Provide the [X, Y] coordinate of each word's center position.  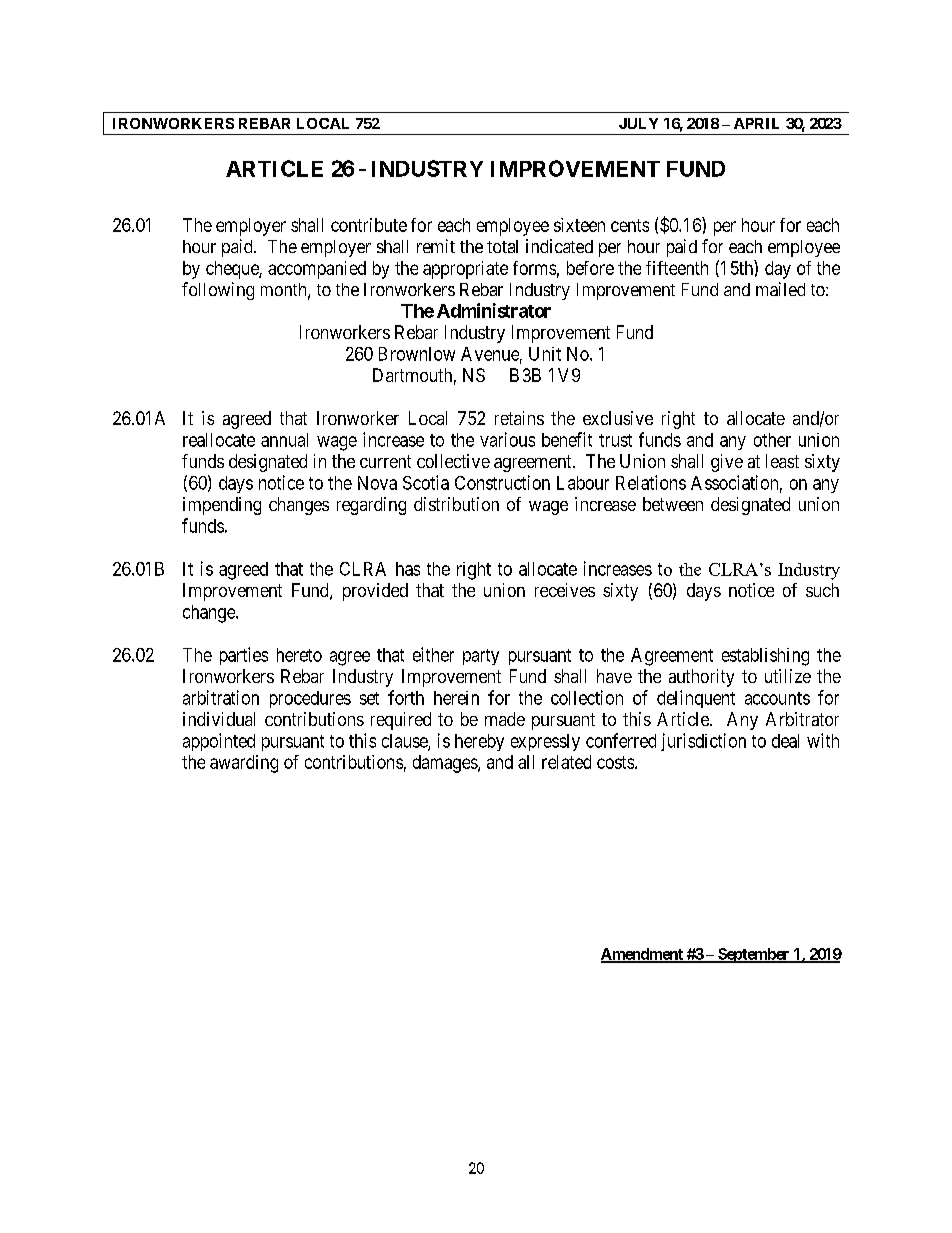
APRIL [756, 123]
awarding [244, 764]
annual [284, 440]
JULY [638, 123]
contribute [369, 225]
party [481, 657]
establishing [765, 657]
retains [519, 418]
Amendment [643, 955]
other [772, 440]
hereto [299, 655]
